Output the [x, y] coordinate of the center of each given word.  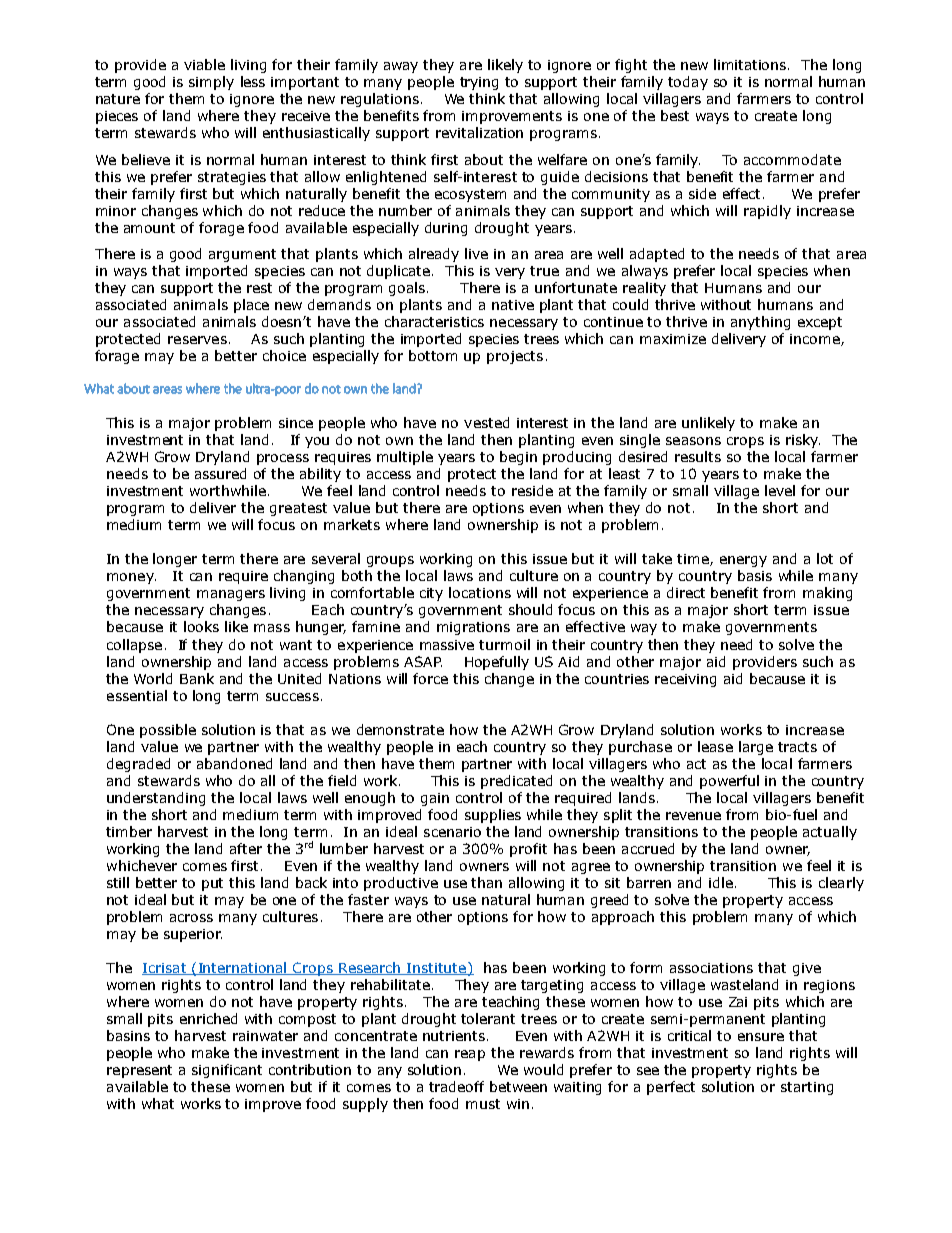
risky [803, 441]
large [756, 748]
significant [227, 1071]
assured [220, 473]
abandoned [234, 763]
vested [486, 422]
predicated [516, 782]
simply [211, 83]
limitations [751, 64]
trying [479, 83]
